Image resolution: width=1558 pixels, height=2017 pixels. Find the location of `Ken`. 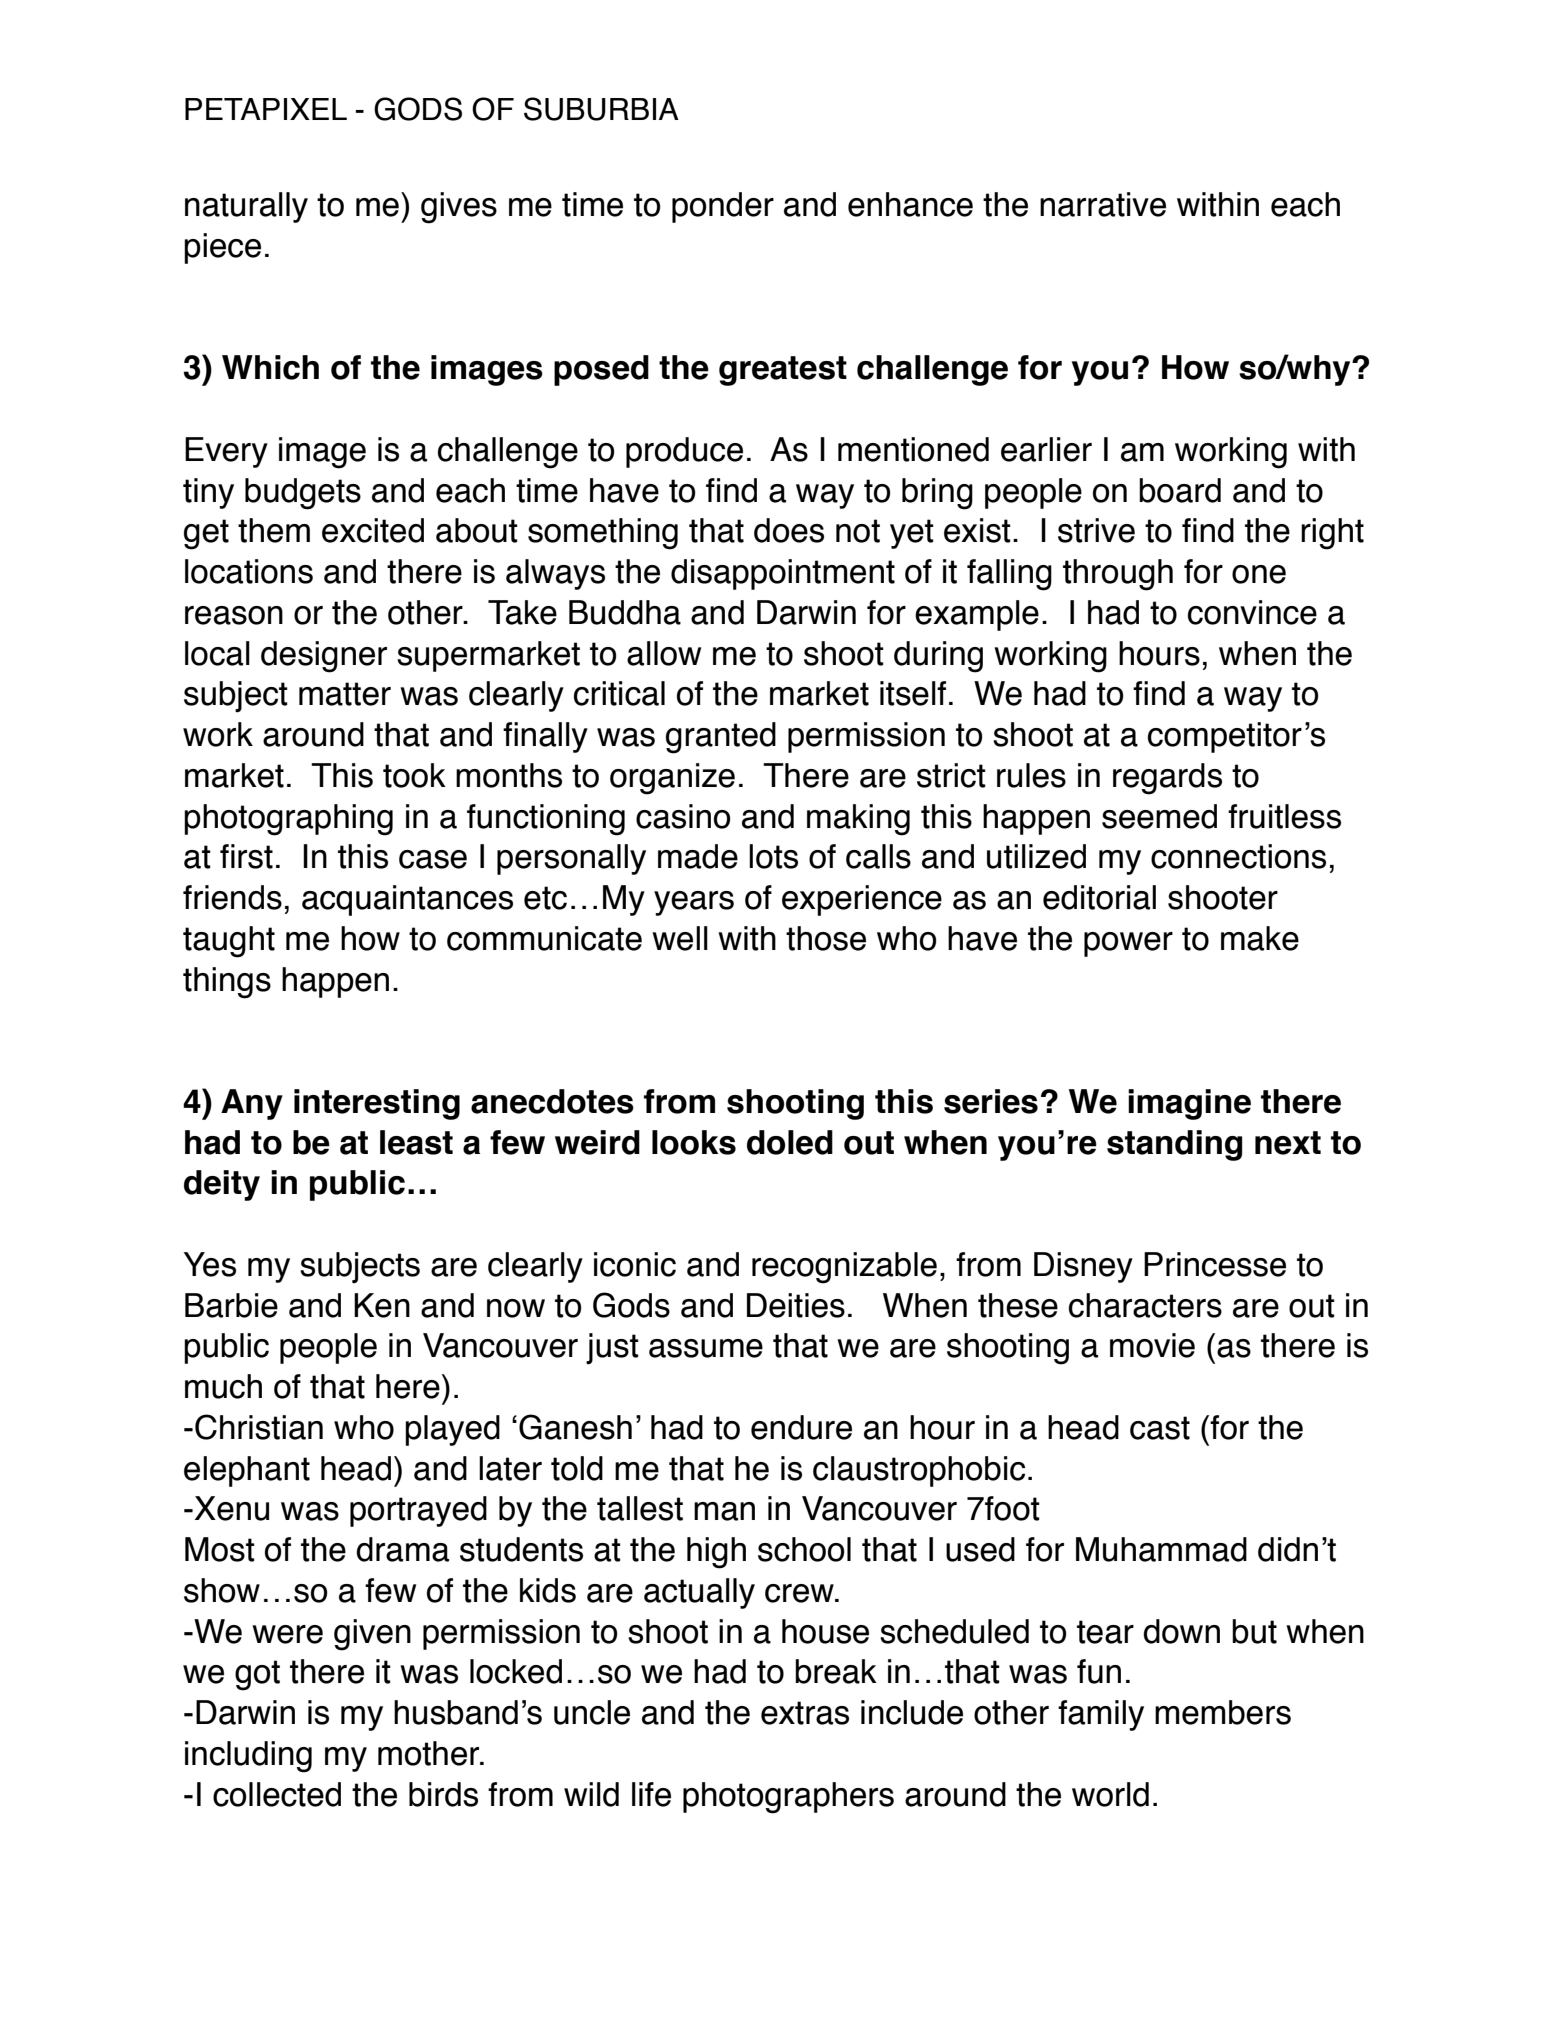

Ken is located at coordinates (382, 1305).
